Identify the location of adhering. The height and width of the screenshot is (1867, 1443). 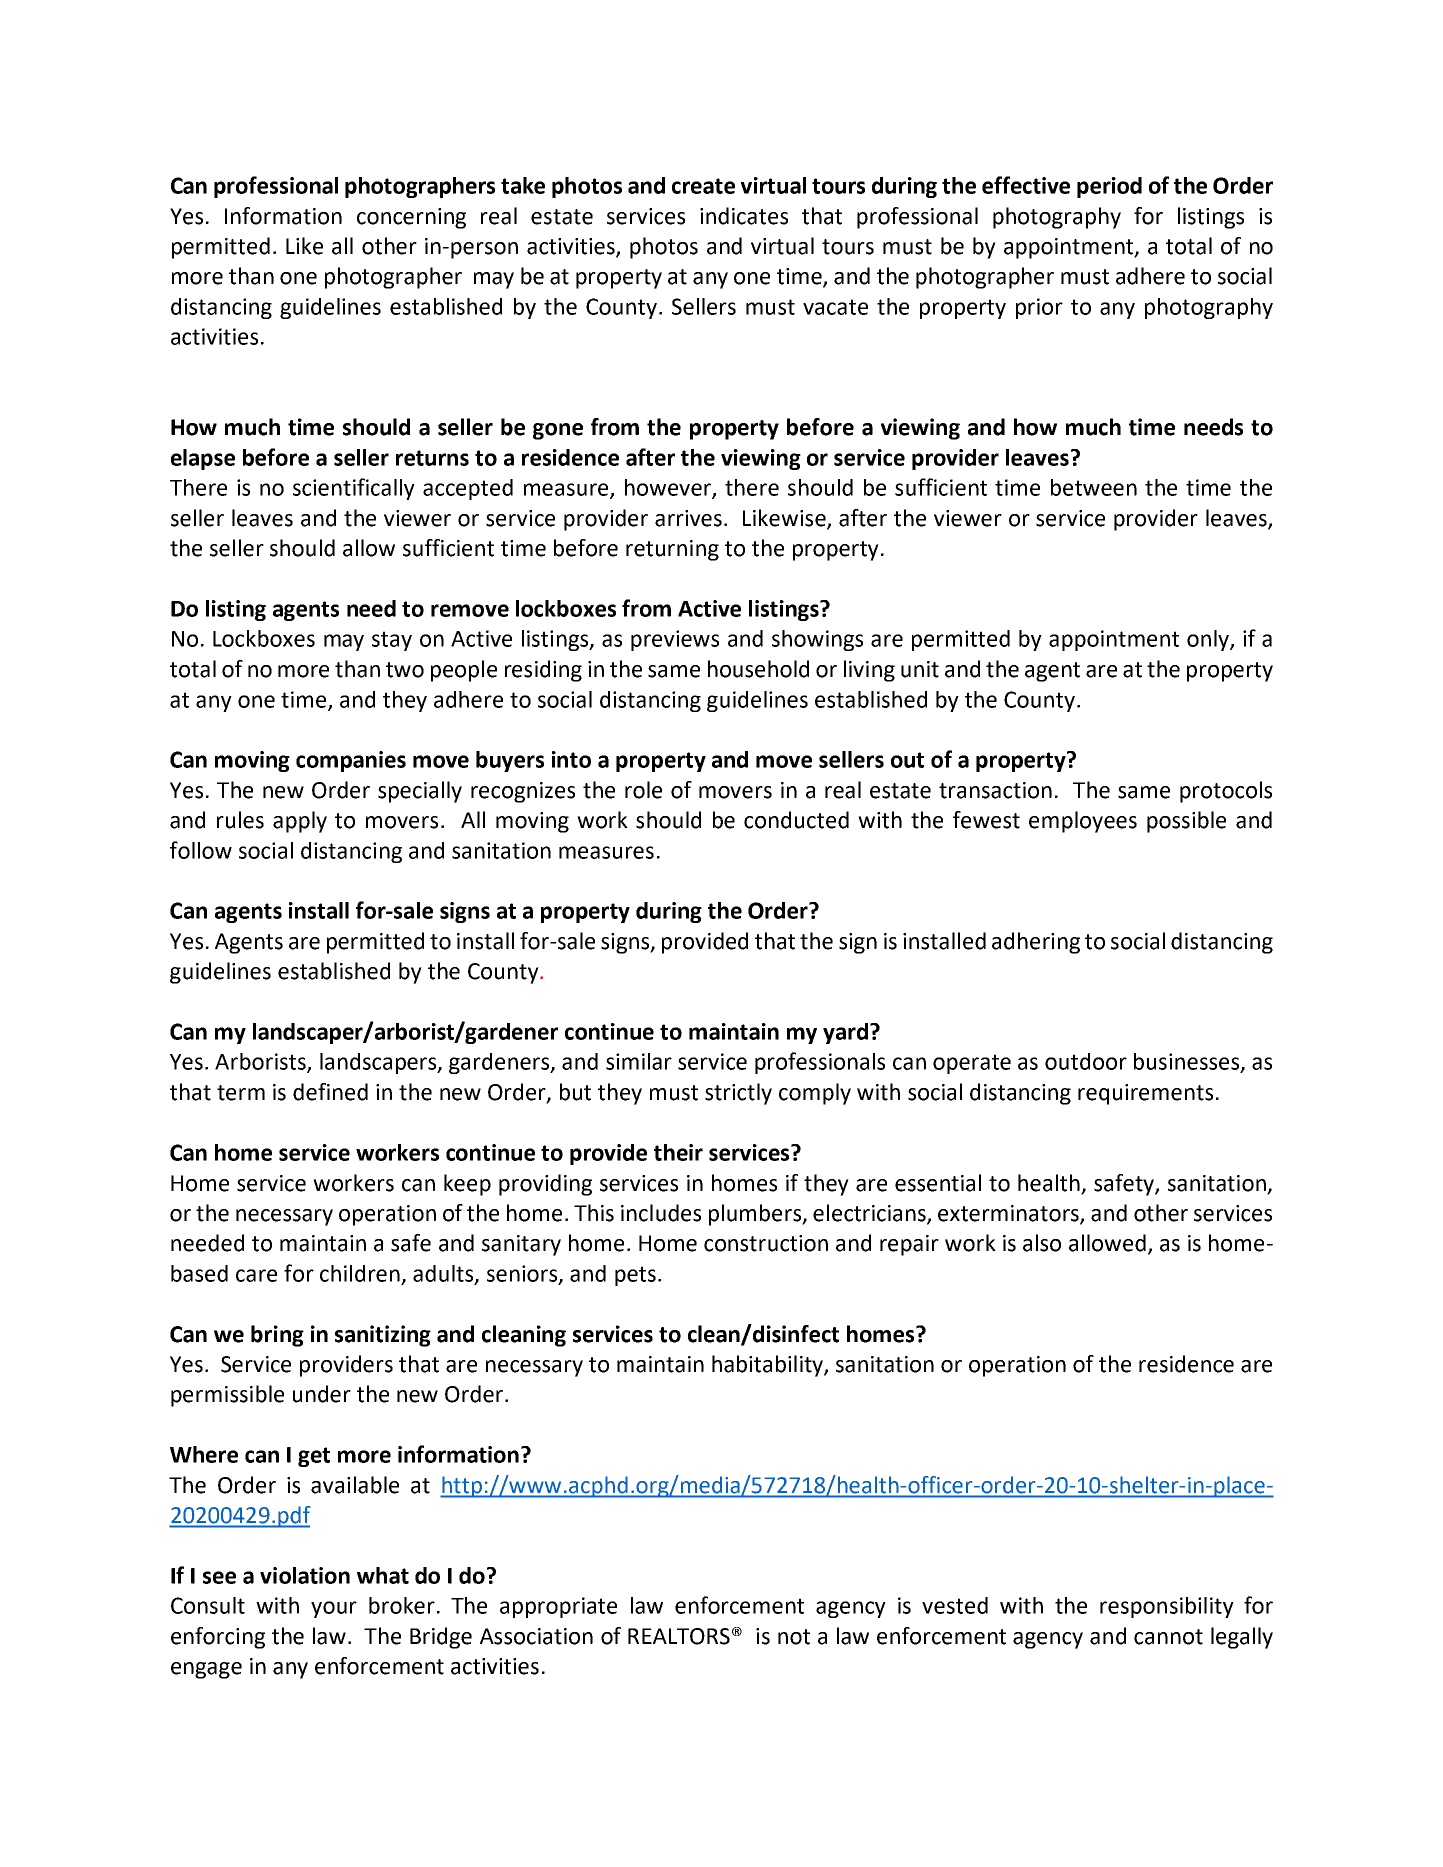
(1036, 943).
